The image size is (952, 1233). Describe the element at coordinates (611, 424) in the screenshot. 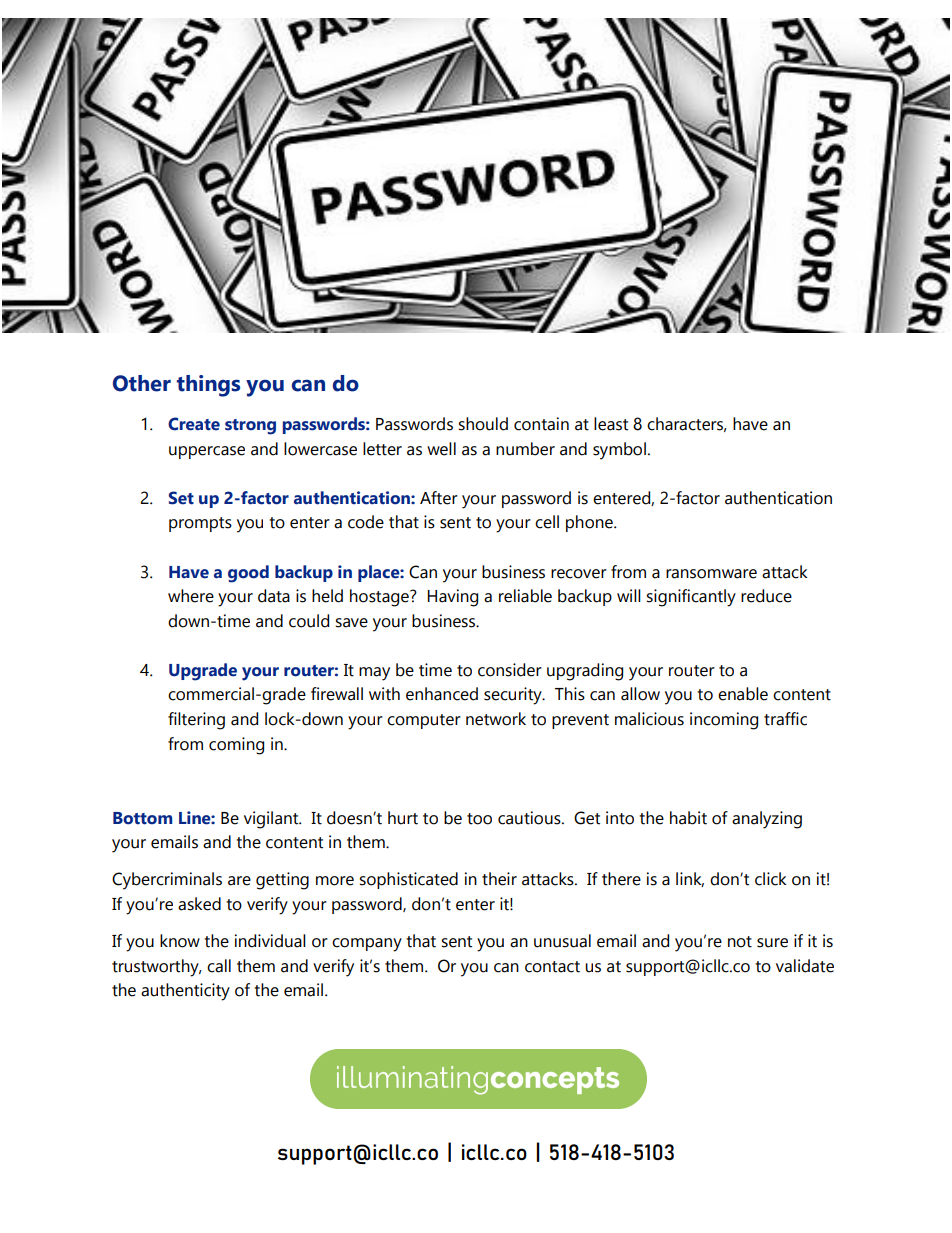

I see `least` at that location.
